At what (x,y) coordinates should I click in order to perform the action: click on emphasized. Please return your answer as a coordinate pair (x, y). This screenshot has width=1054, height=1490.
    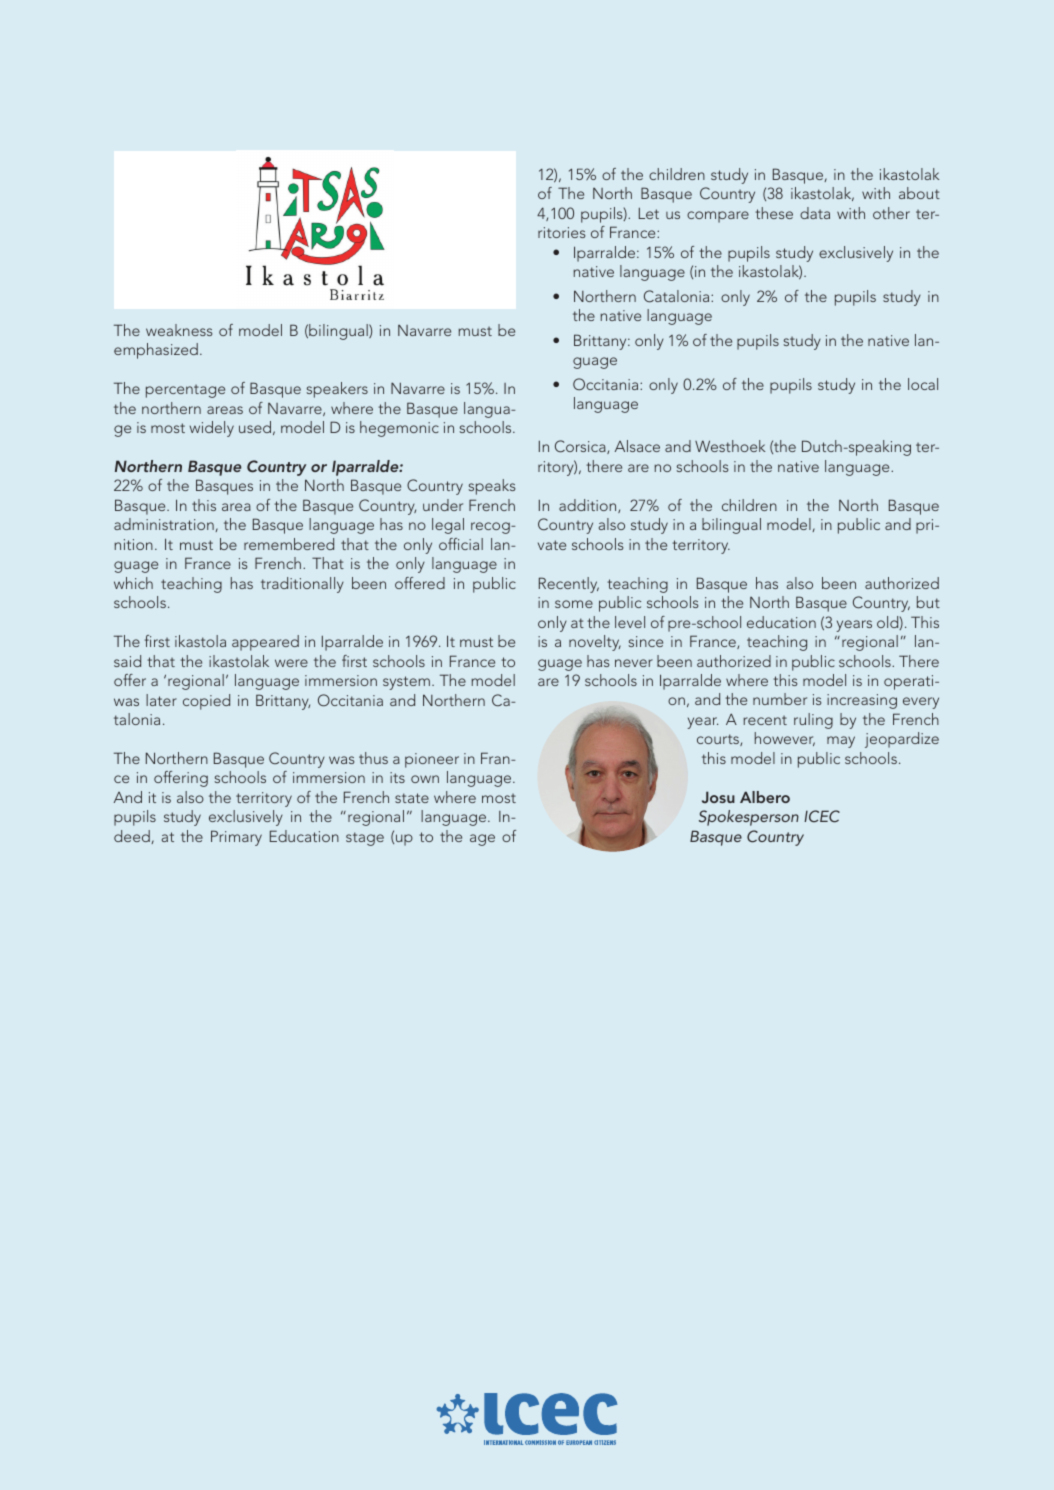
    Looking at the image, I should click on (156, 351).
